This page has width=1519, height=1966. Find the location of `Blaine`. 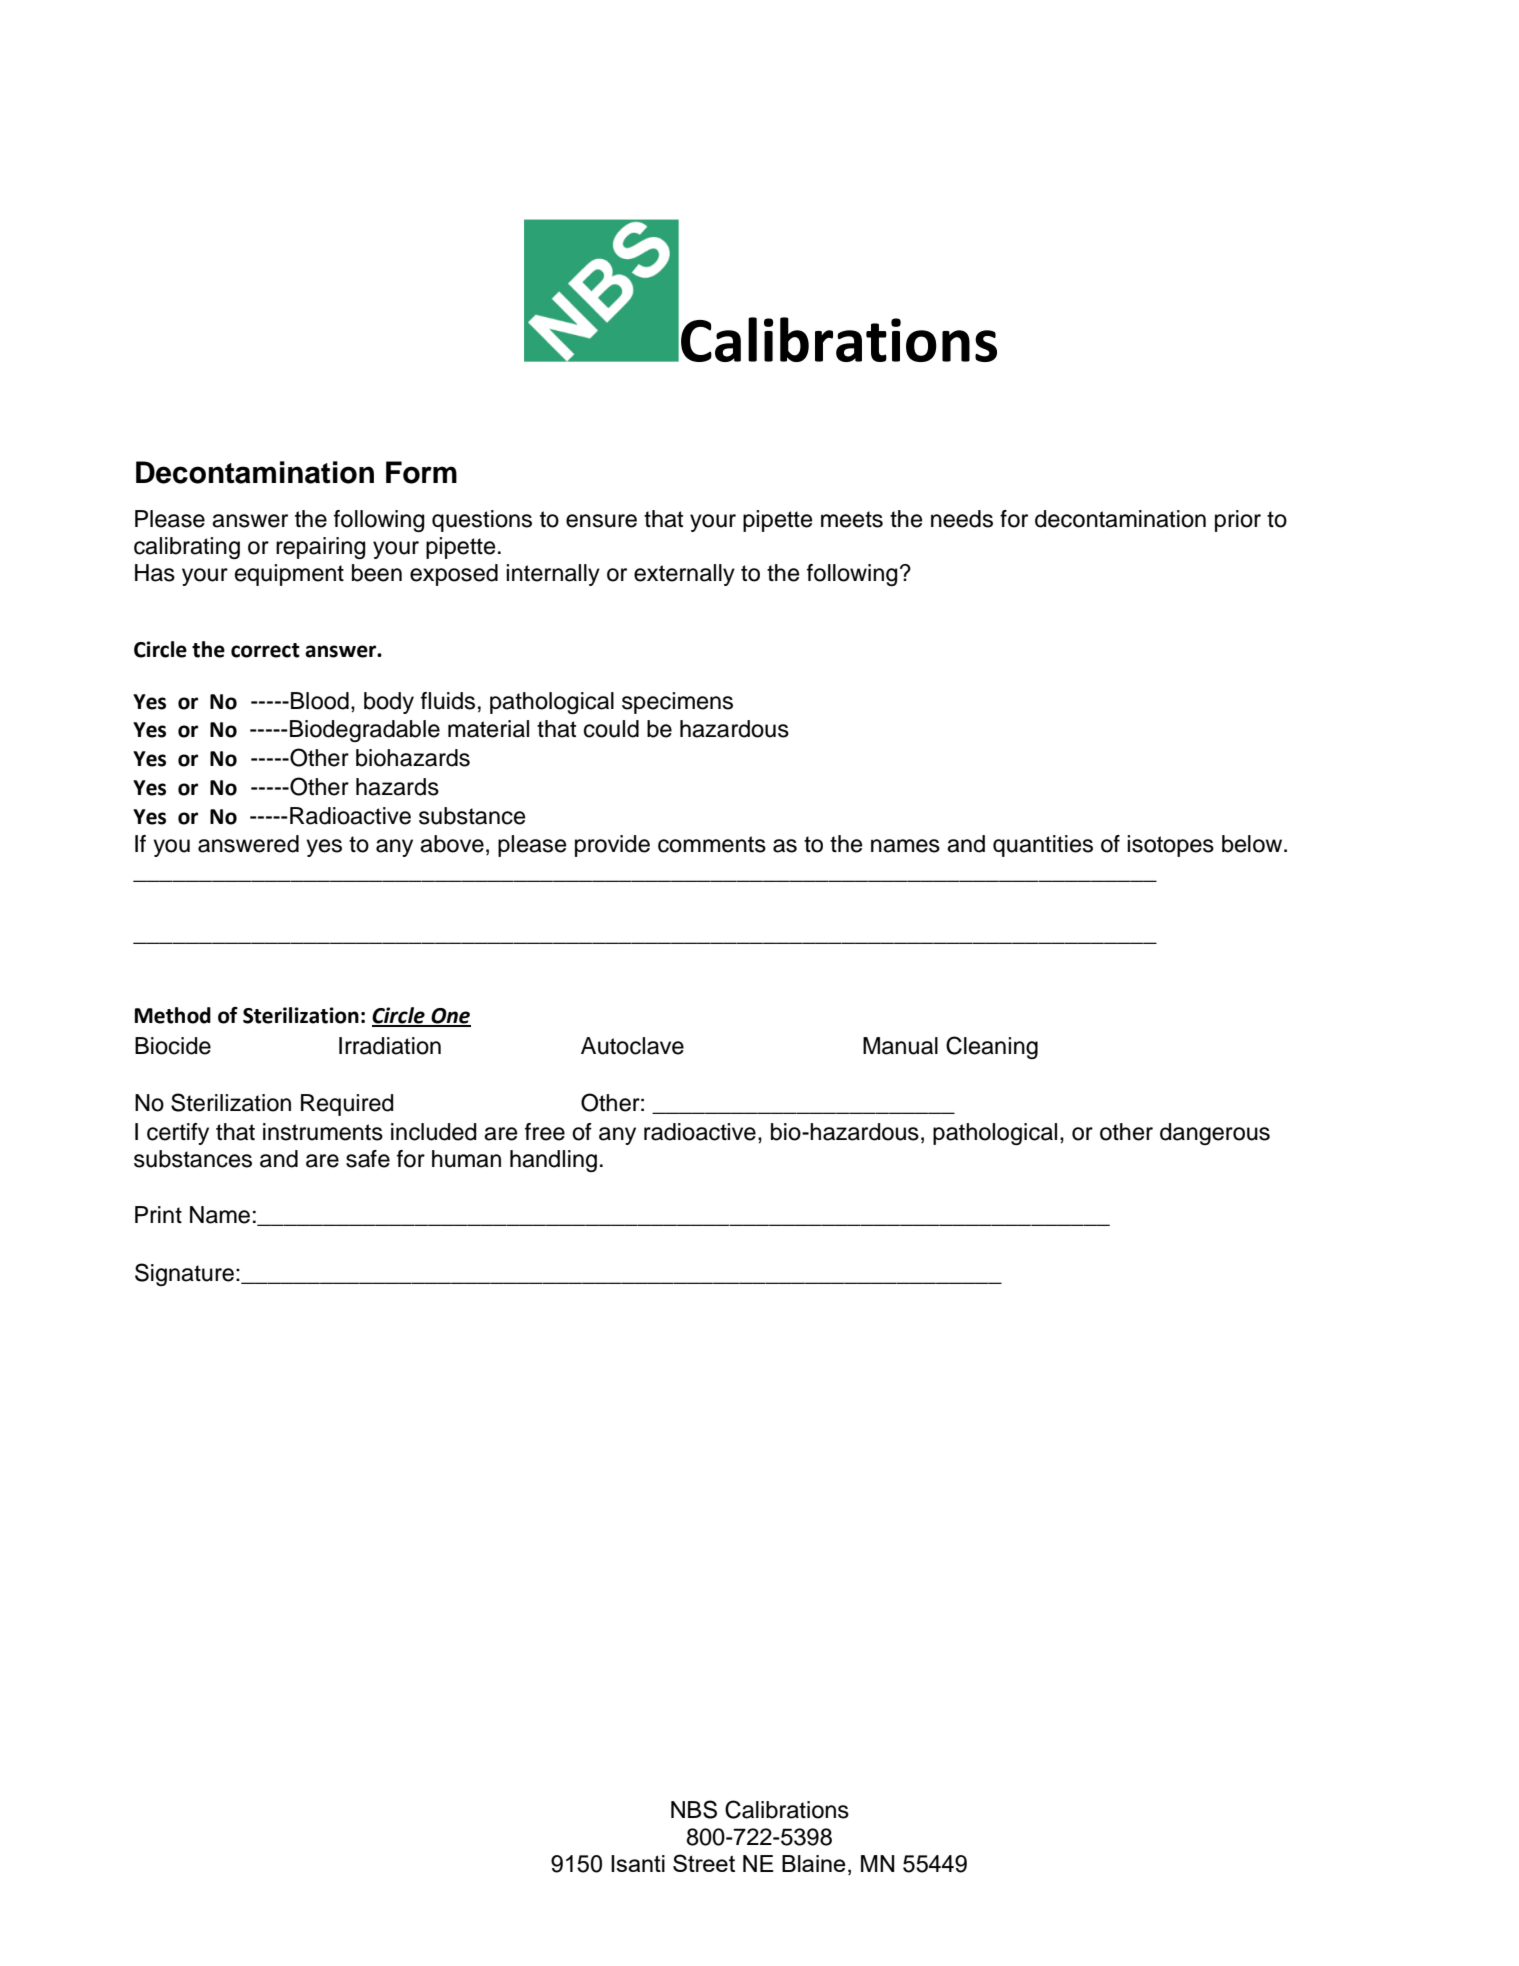

Blaine is located at coordinates (814, 1863).
